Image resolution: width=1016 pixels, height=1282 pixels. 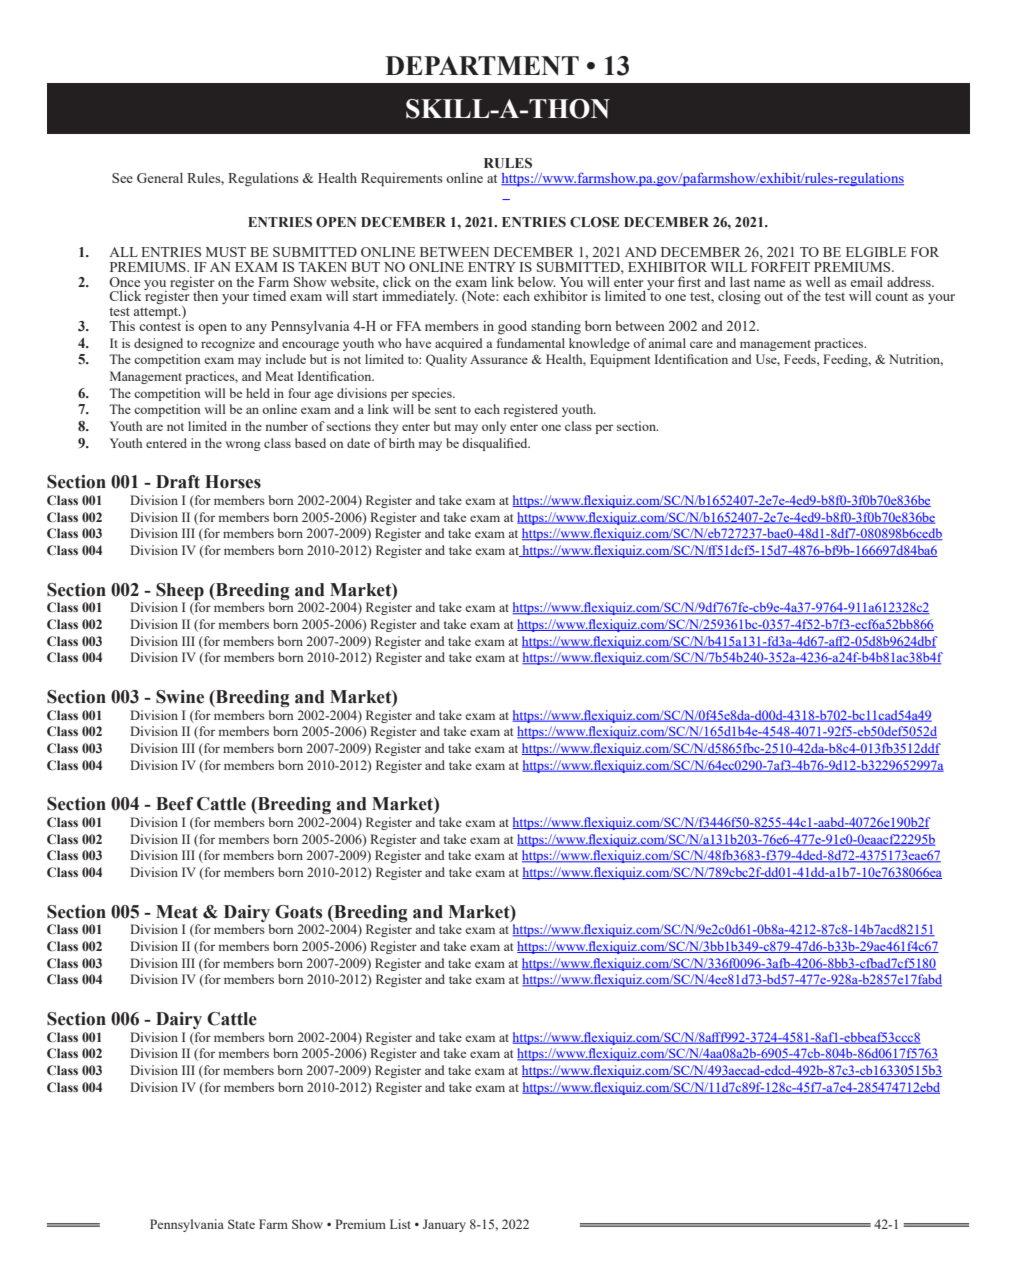 What do you see at coordinates (916, 360) in the screenshot?
I see `Nutrition` at bounding box center [916, 360].
